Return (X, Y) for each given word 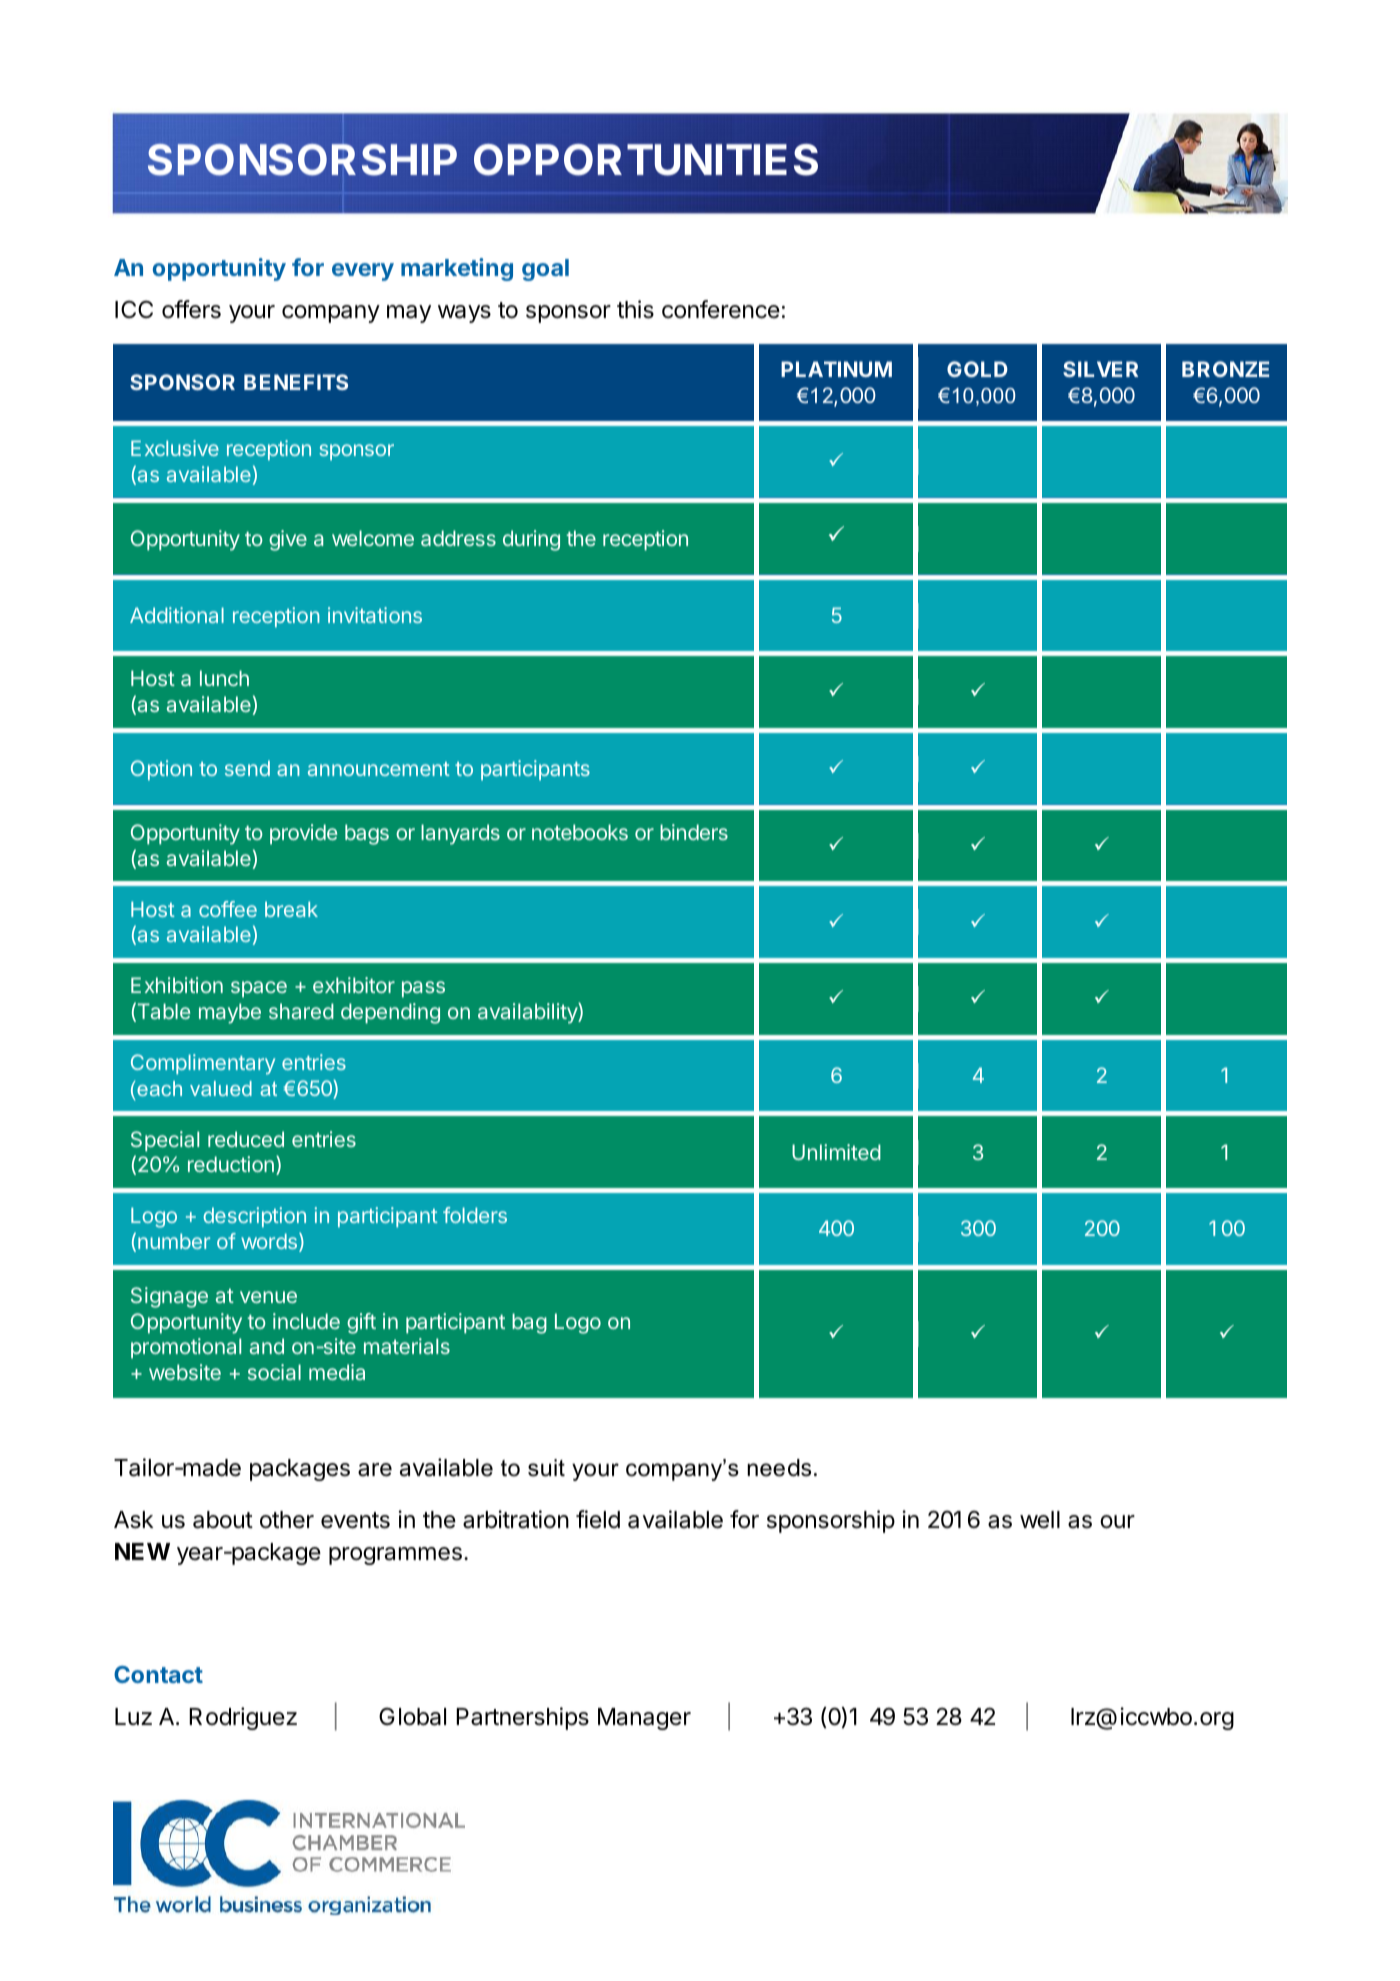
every (363, 272)
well (1040, 1520)
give (288, 540)
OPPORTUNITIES (646, 160)
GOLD (977, 369)
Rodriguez (243, 1718)
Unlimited (836, 1152)
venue (268, 1297)
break (291, 909)
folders (475, 1215)
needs (779, 1468)
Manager (644, 1719)
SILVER (1100, 369)
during (531, 540)
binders (694, 832)
